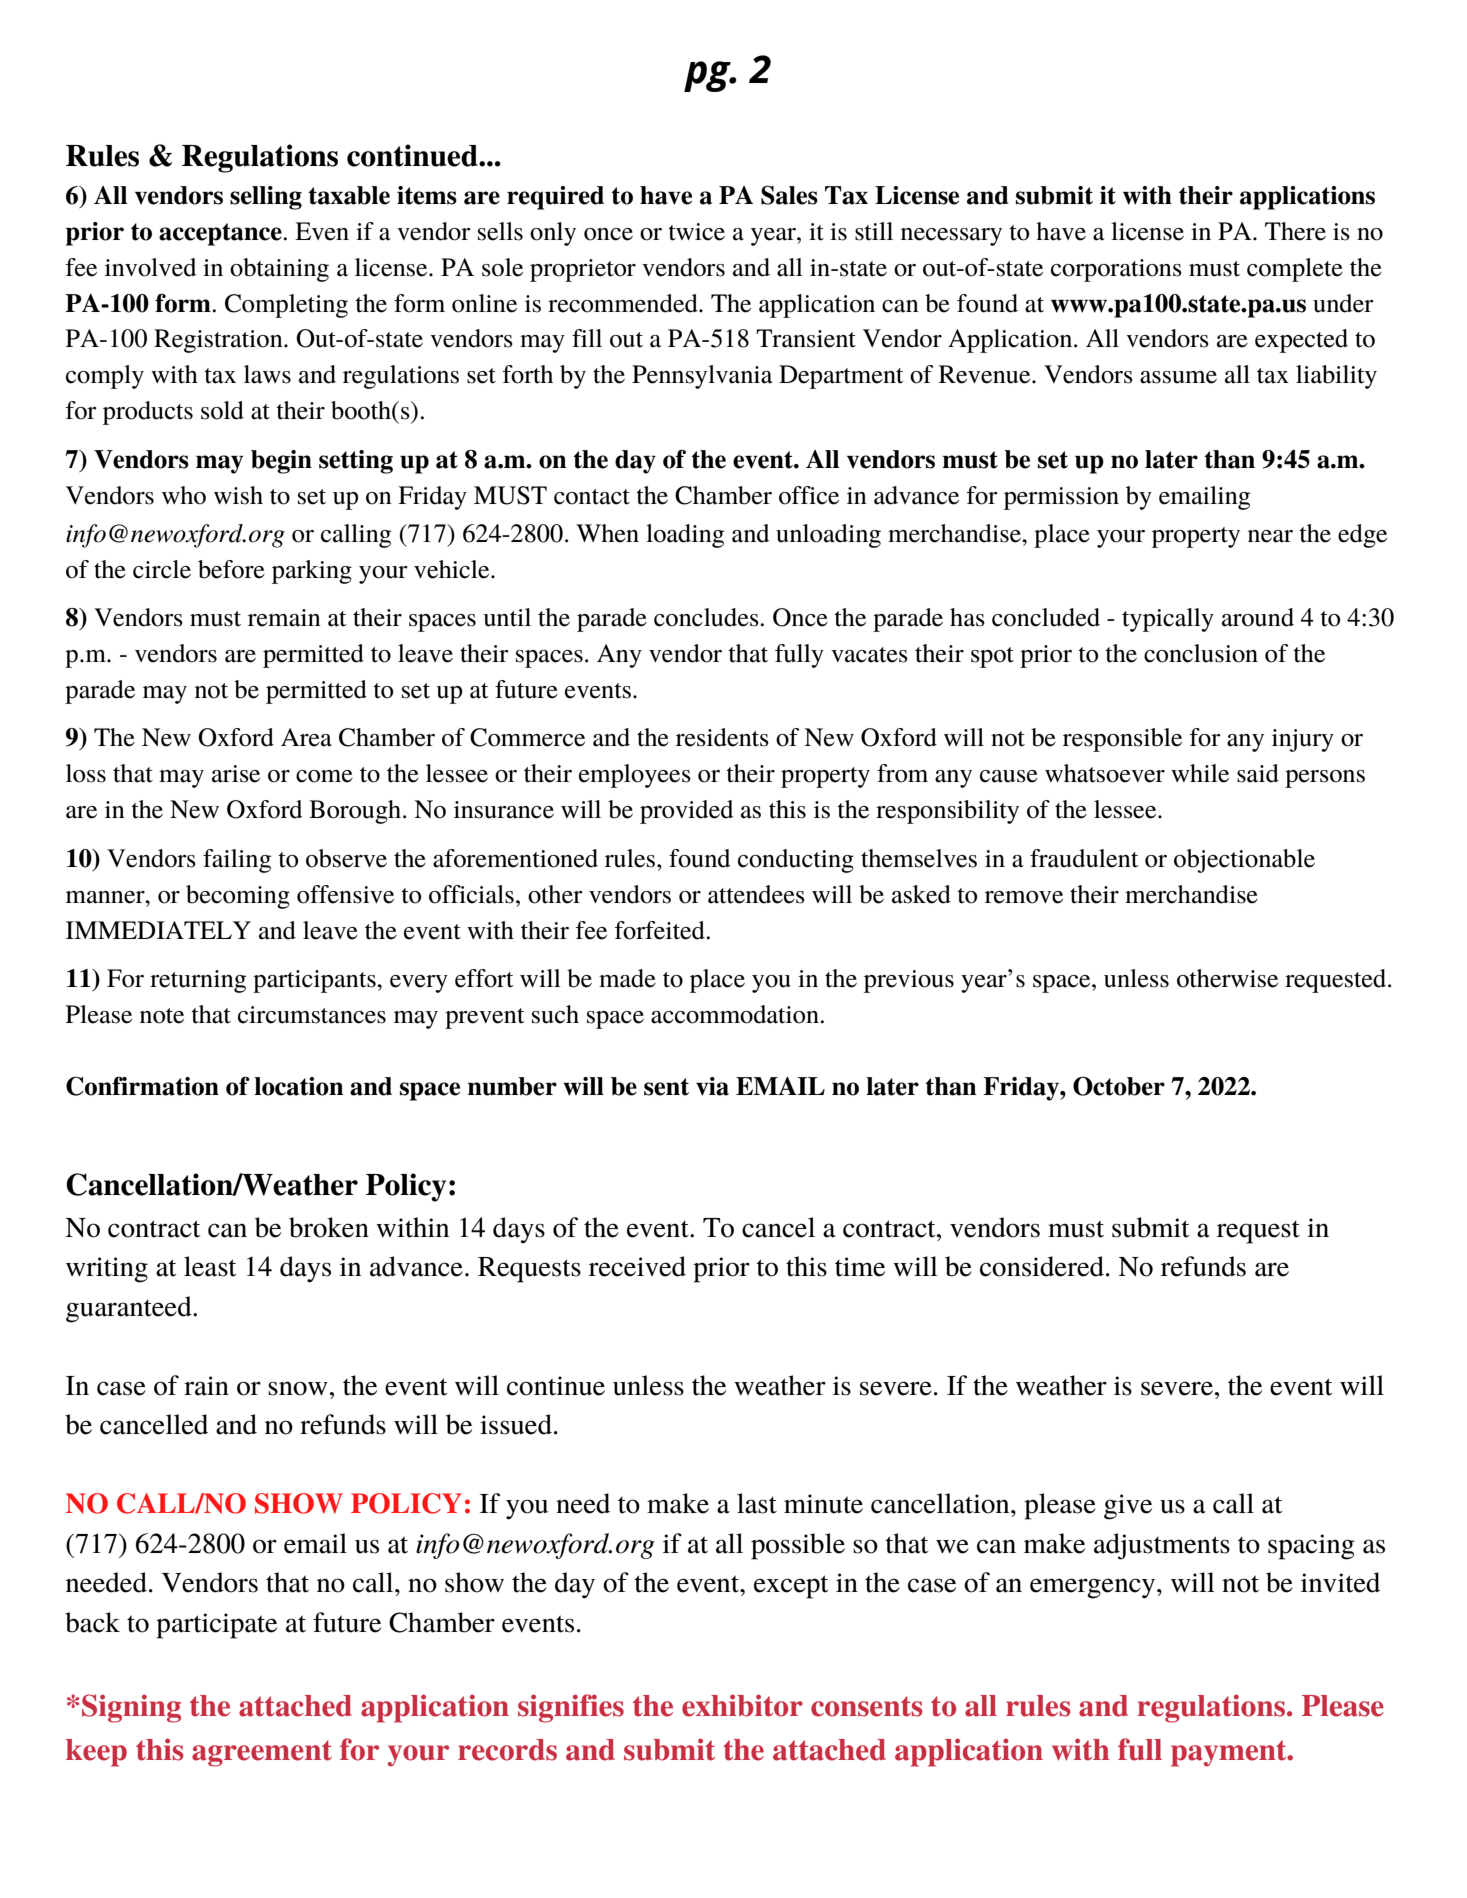 The image size is (1467, 1898). Describe the element at coordinates (736, 1014) in the image. I see `accommodation` at that location.
